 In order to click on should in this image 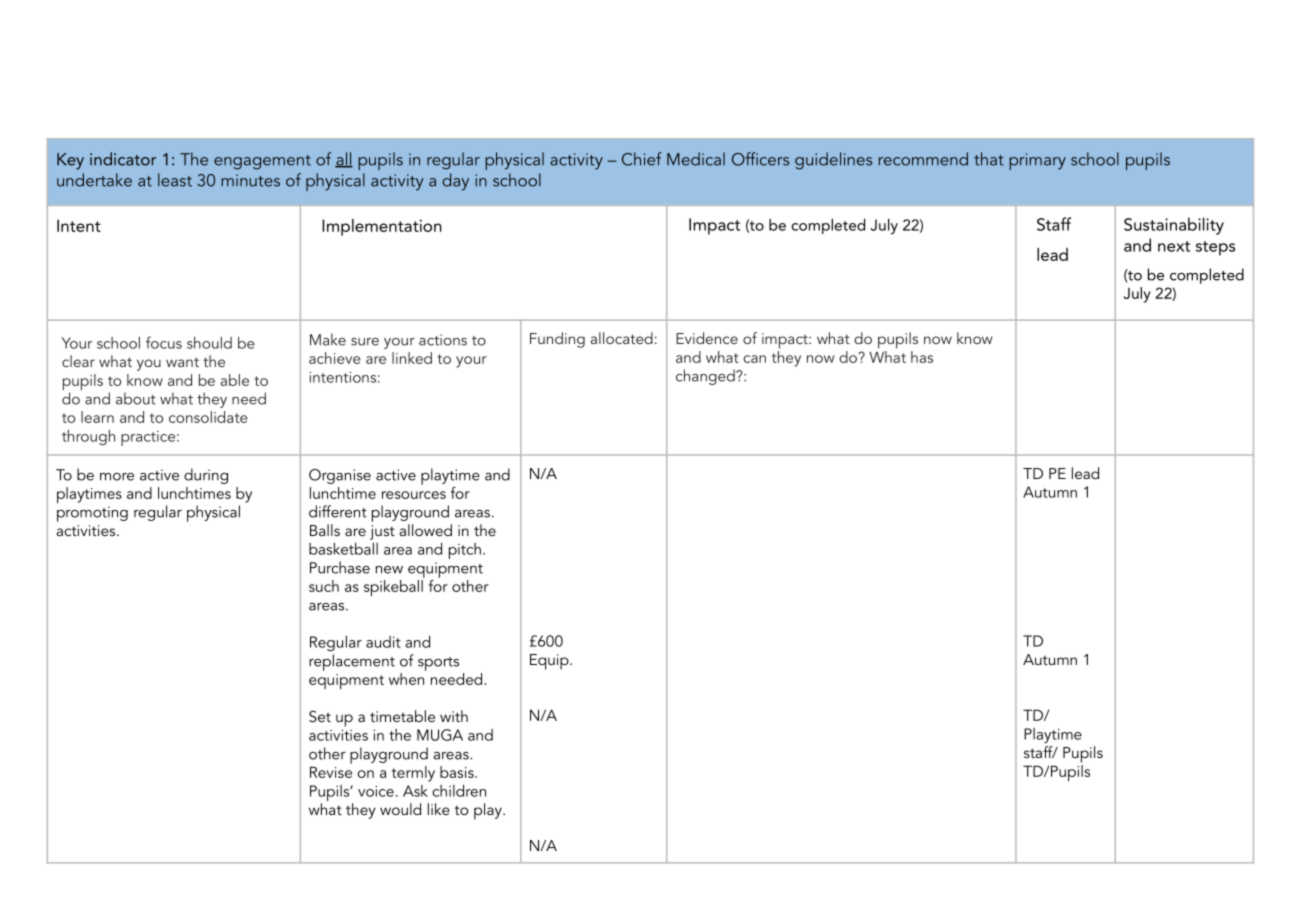, I will do `click(209, 343)`.
